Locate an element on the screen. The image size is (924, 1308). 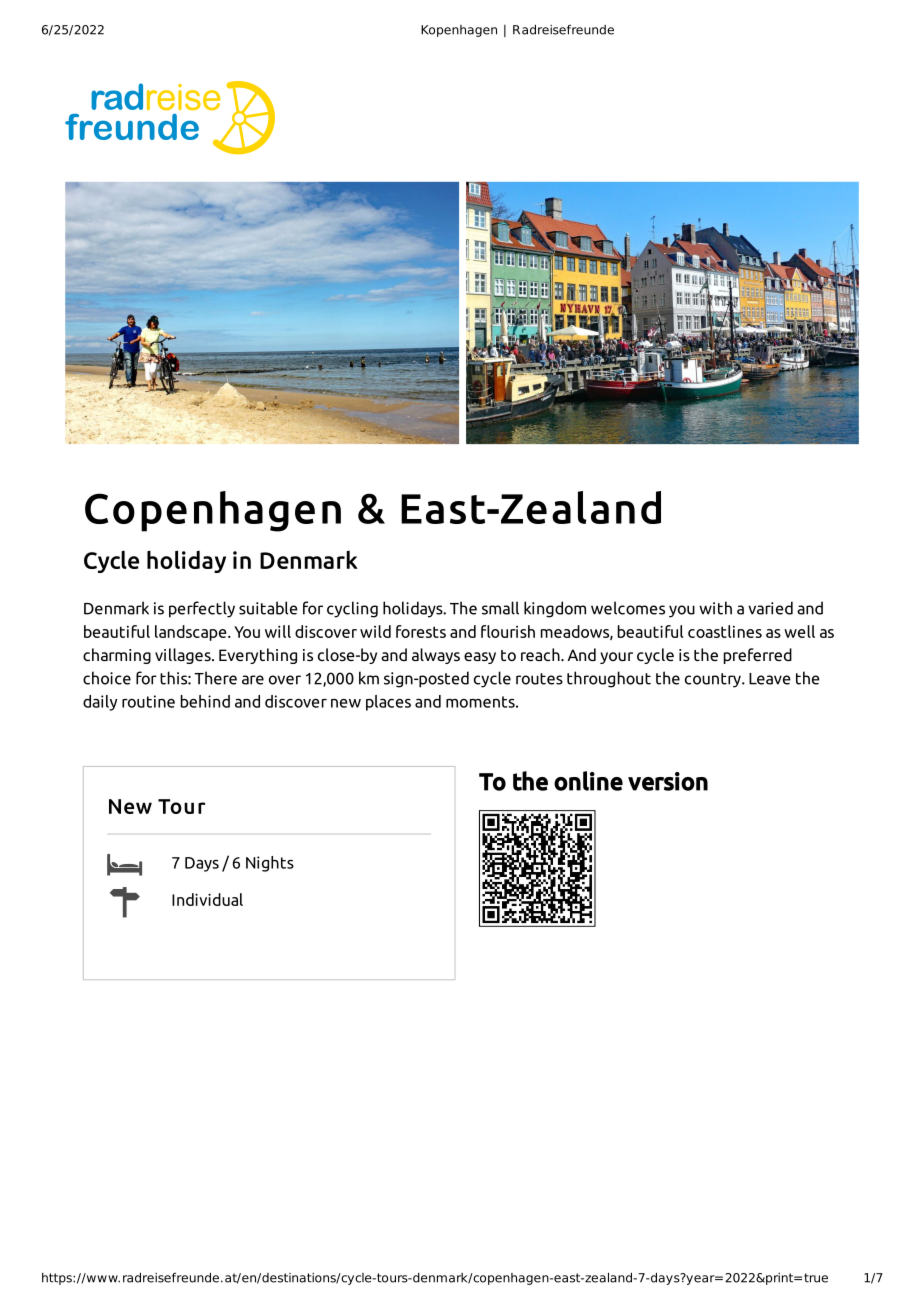
routes is located at coordinates (539, 679).
